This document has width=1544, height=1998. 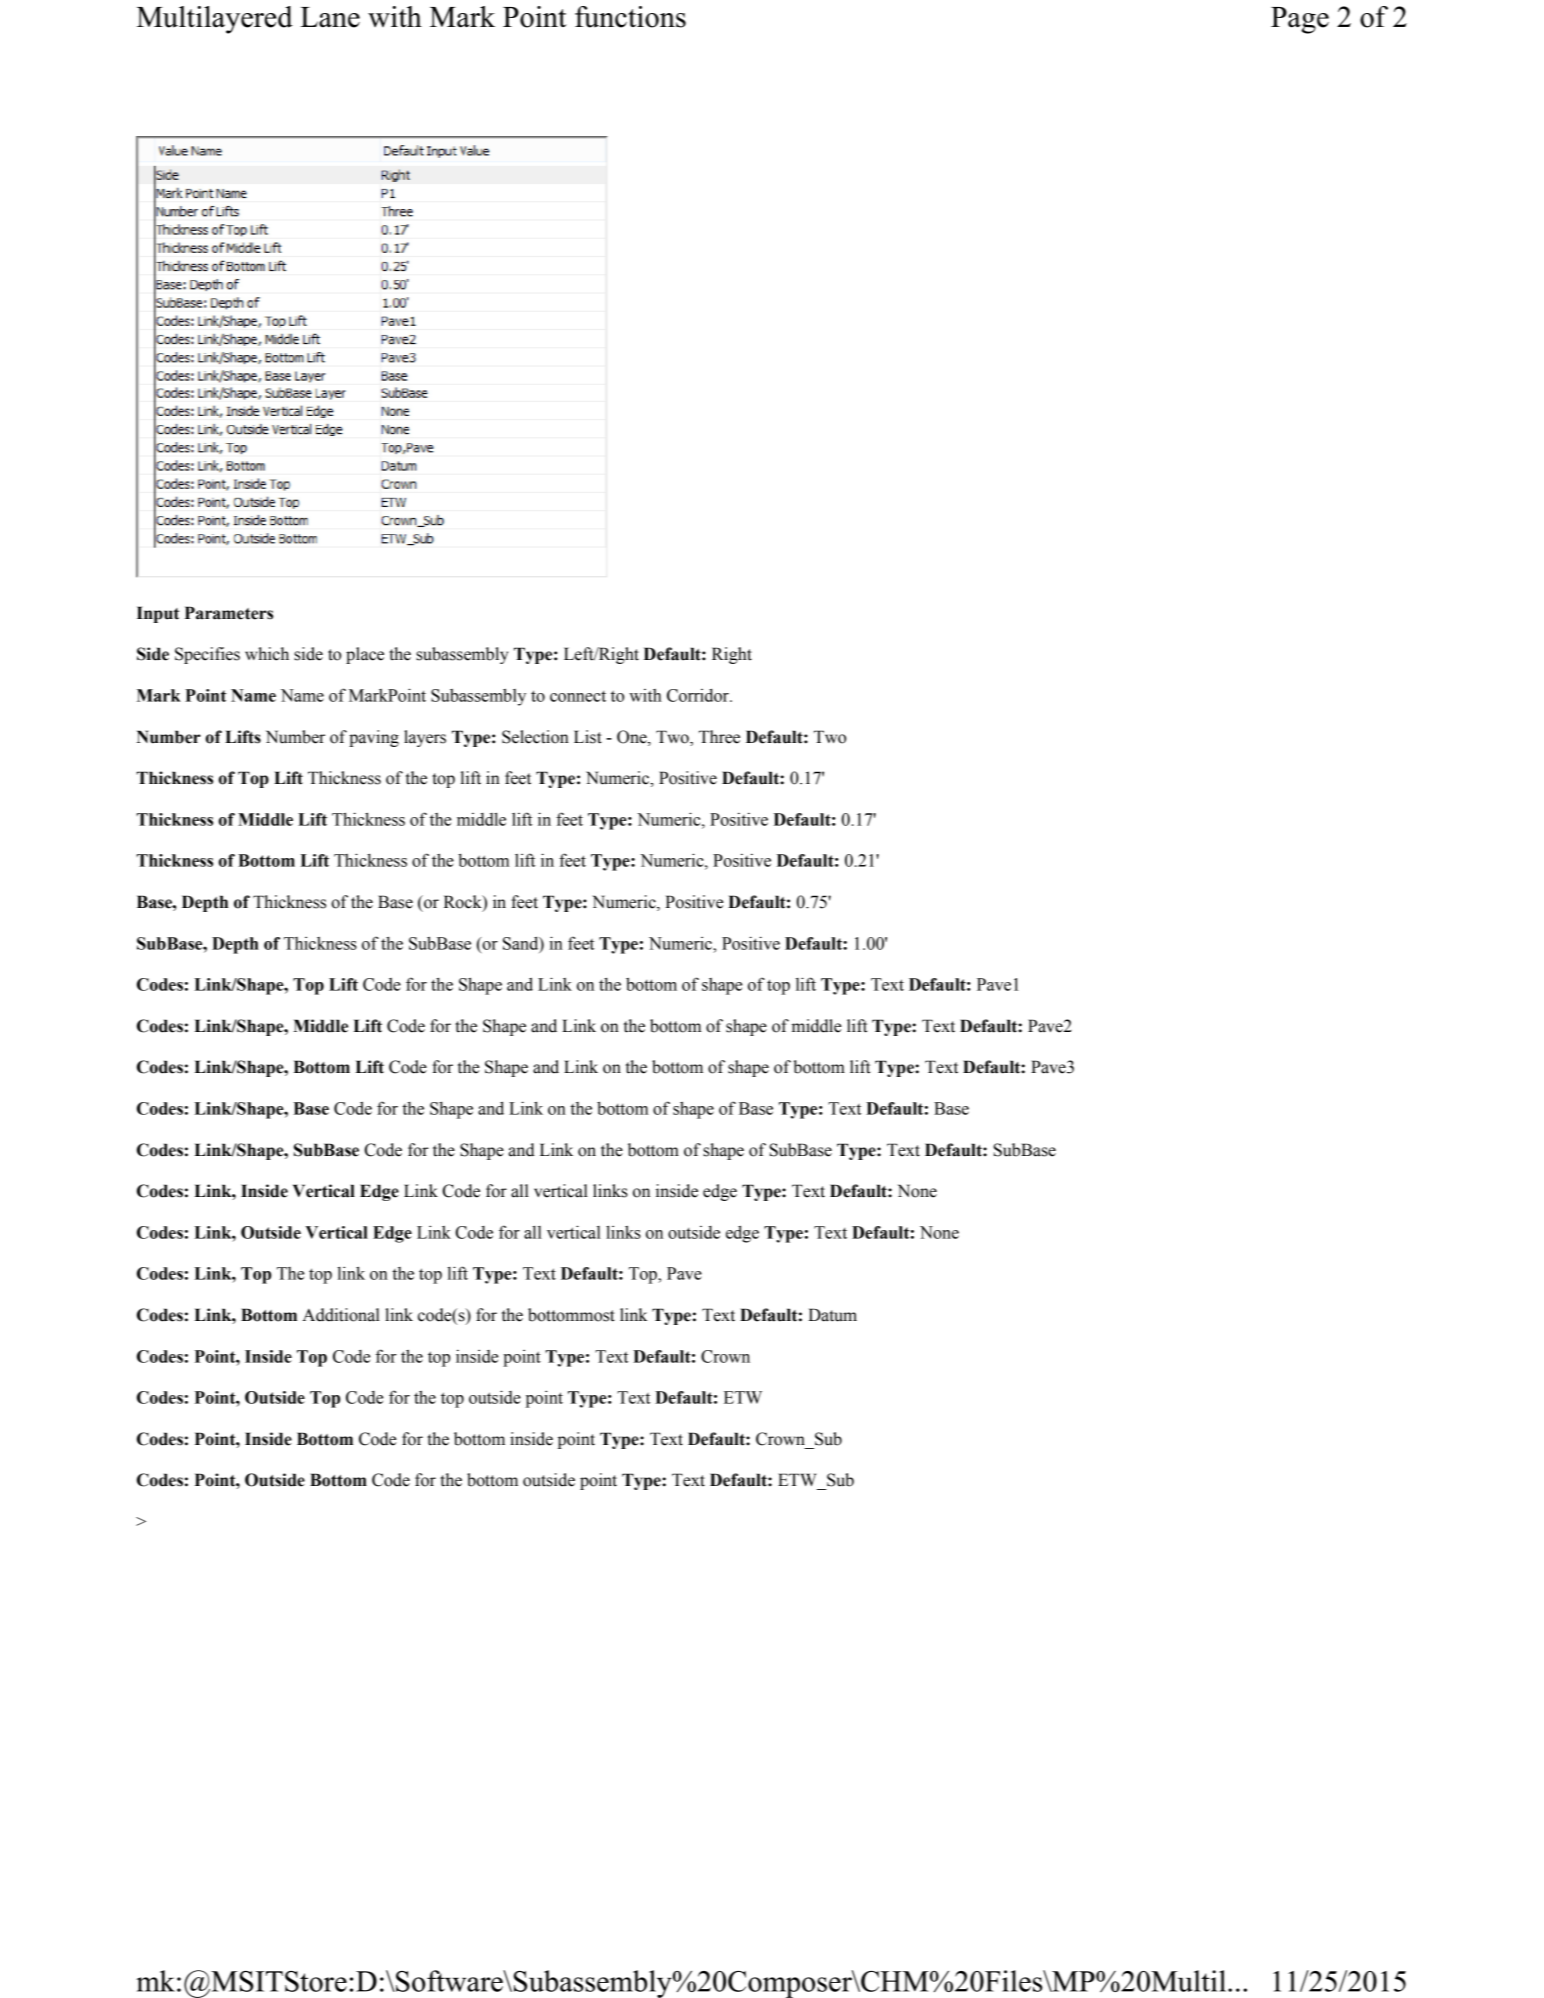 I want to click on which, so click(x=267, y=654).
